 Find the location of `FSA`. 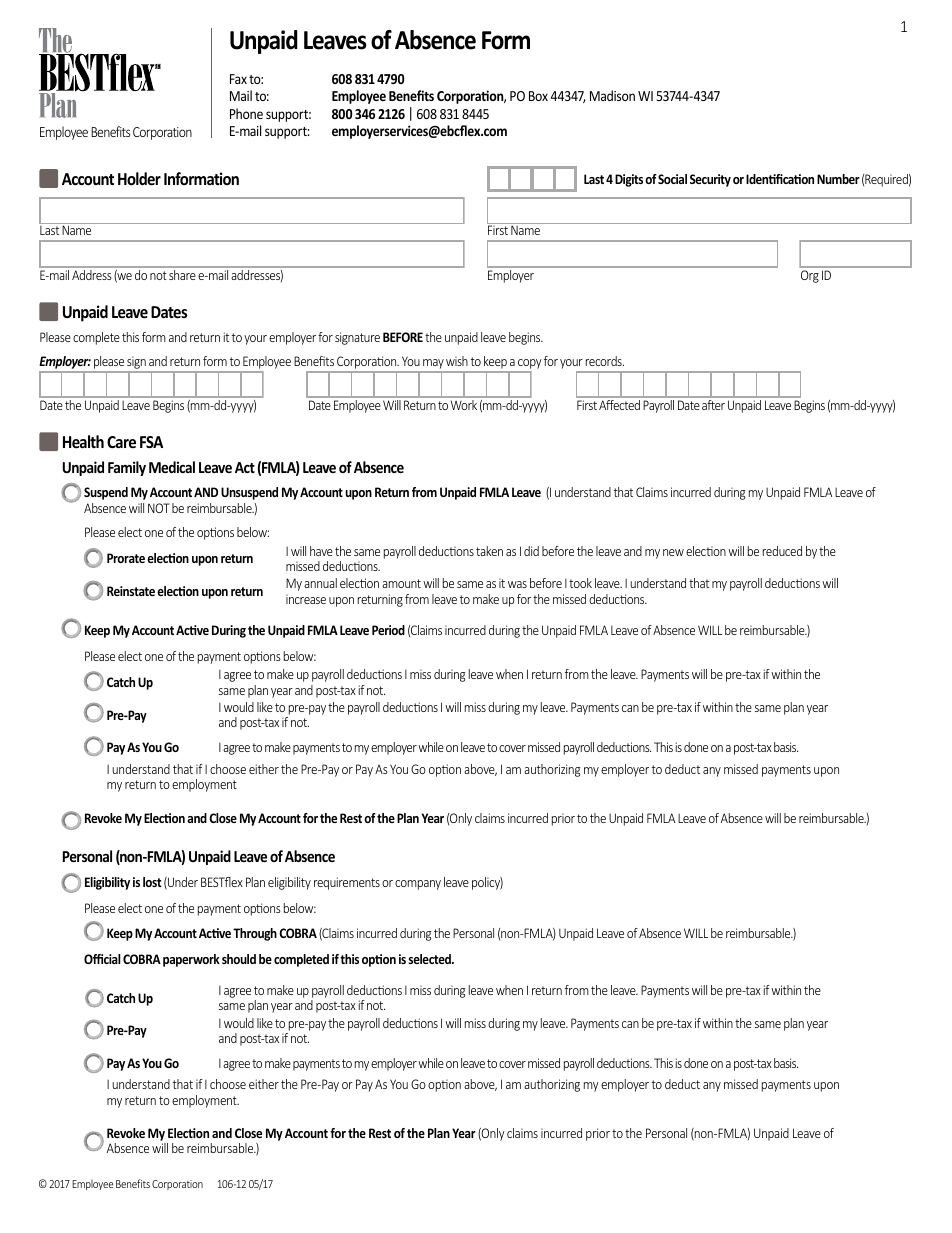

FSA is located at coordinates (151, 442).
